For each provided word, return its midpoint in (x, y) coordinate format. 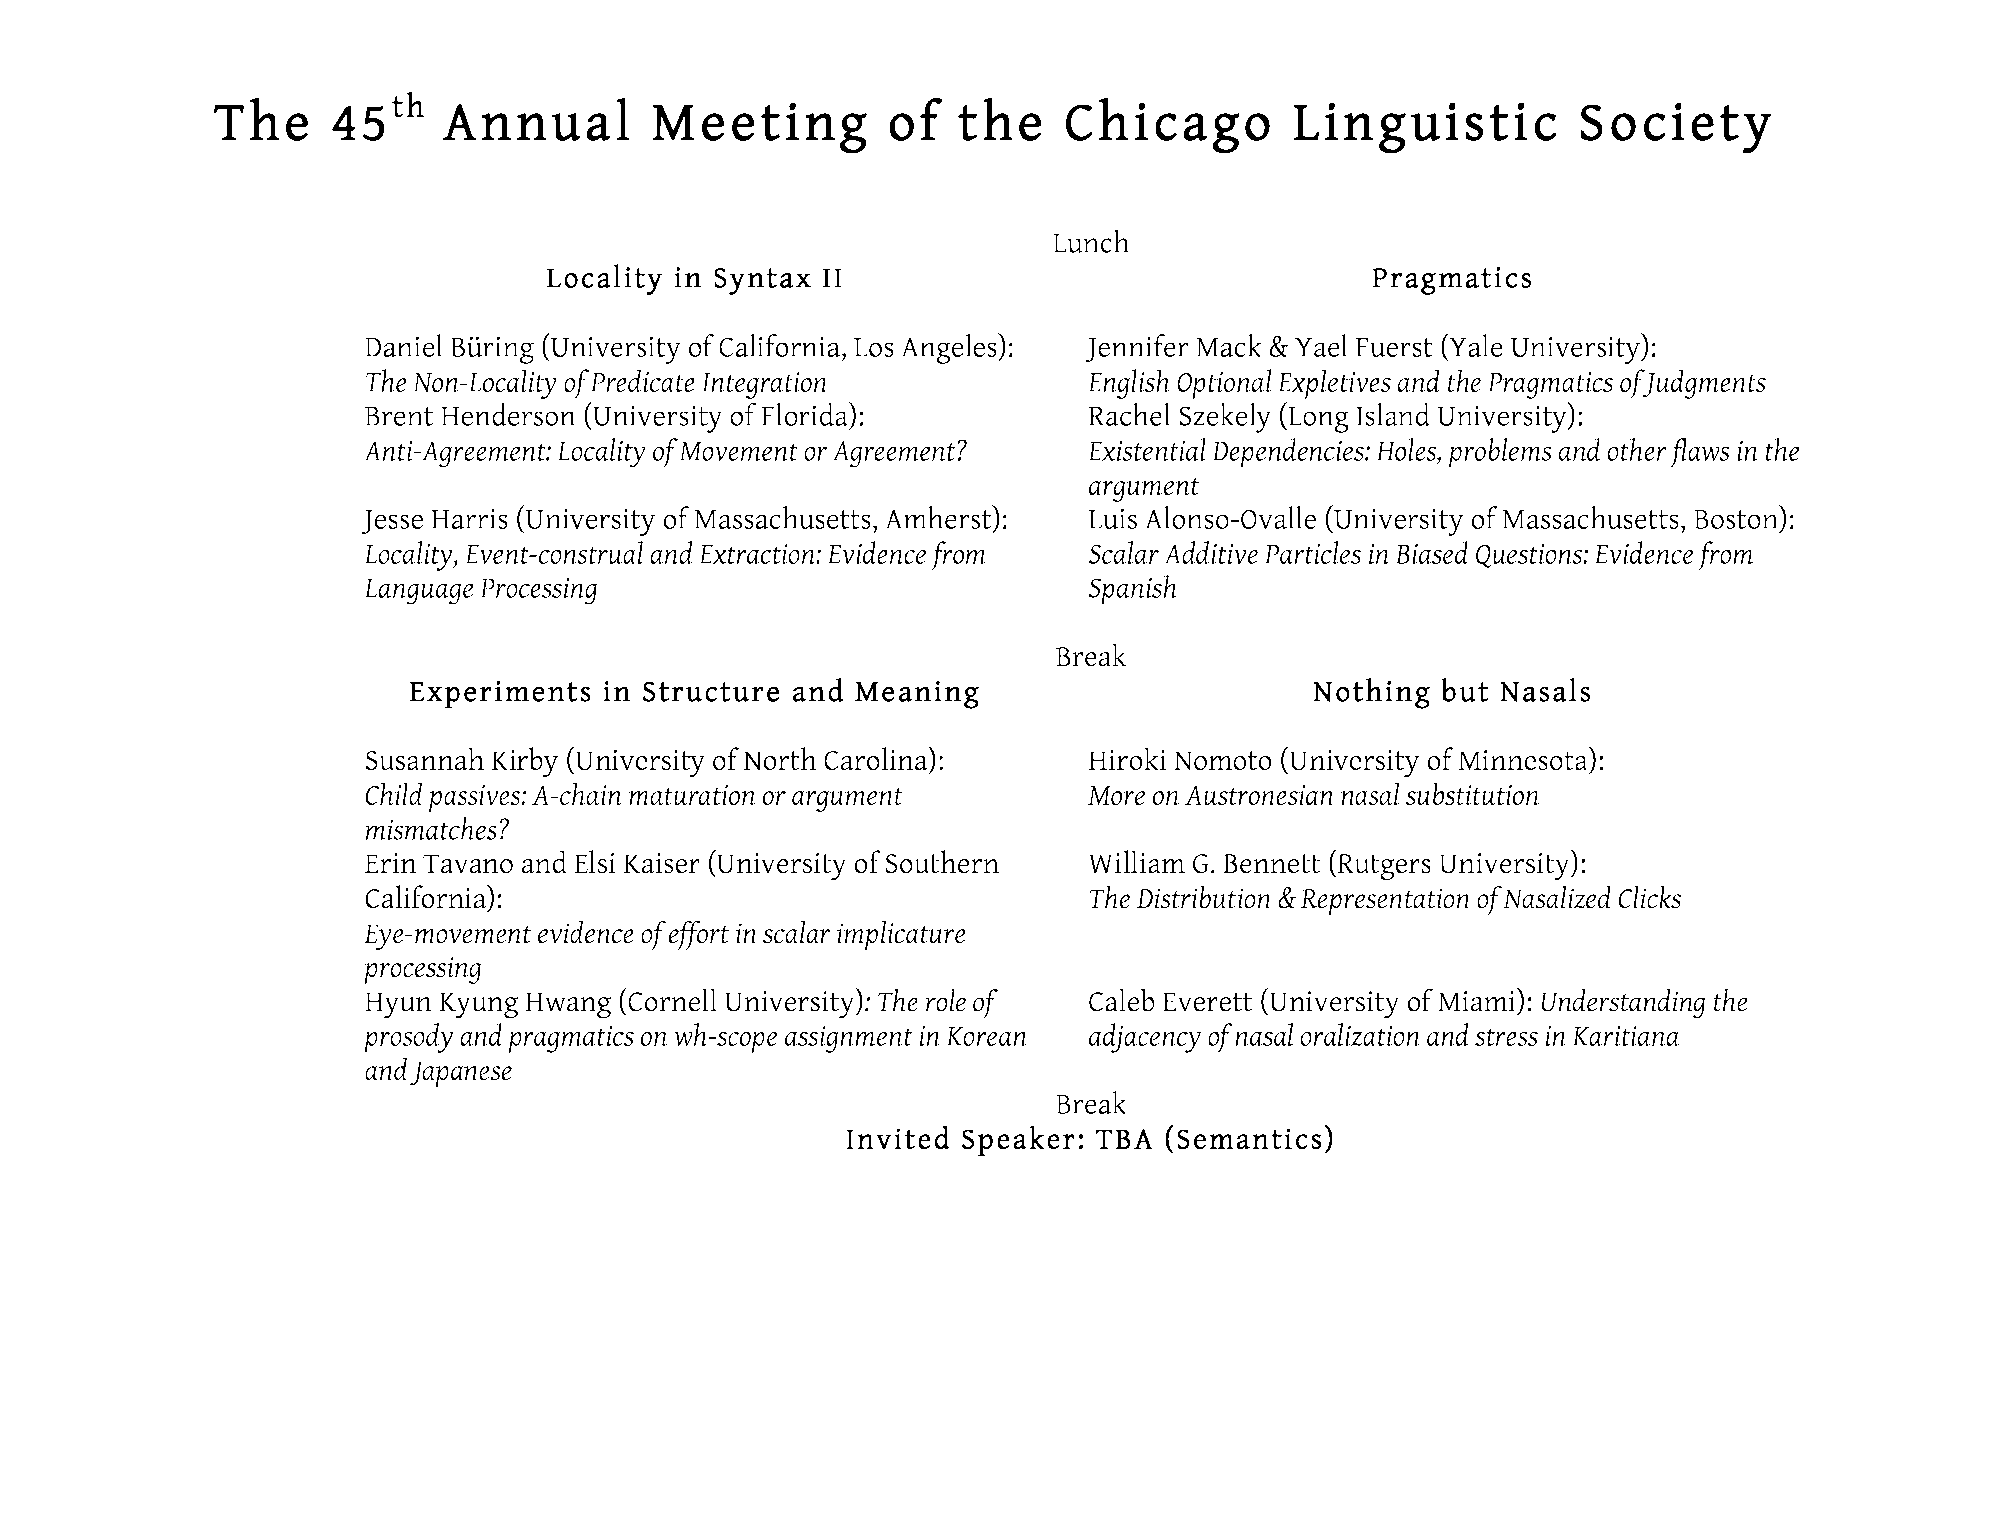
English (1128, 384)
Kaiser (662, 863)
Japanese (461, 1074)
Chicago (1168, 125)
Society (1676, 128)
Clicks (1650, 897)
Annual (536, 119)
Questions (1530, 556)
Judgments (1703, 384)
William (1136, 862)
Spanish (1133, 590)
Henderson (508, 414)
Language (418, 592)
